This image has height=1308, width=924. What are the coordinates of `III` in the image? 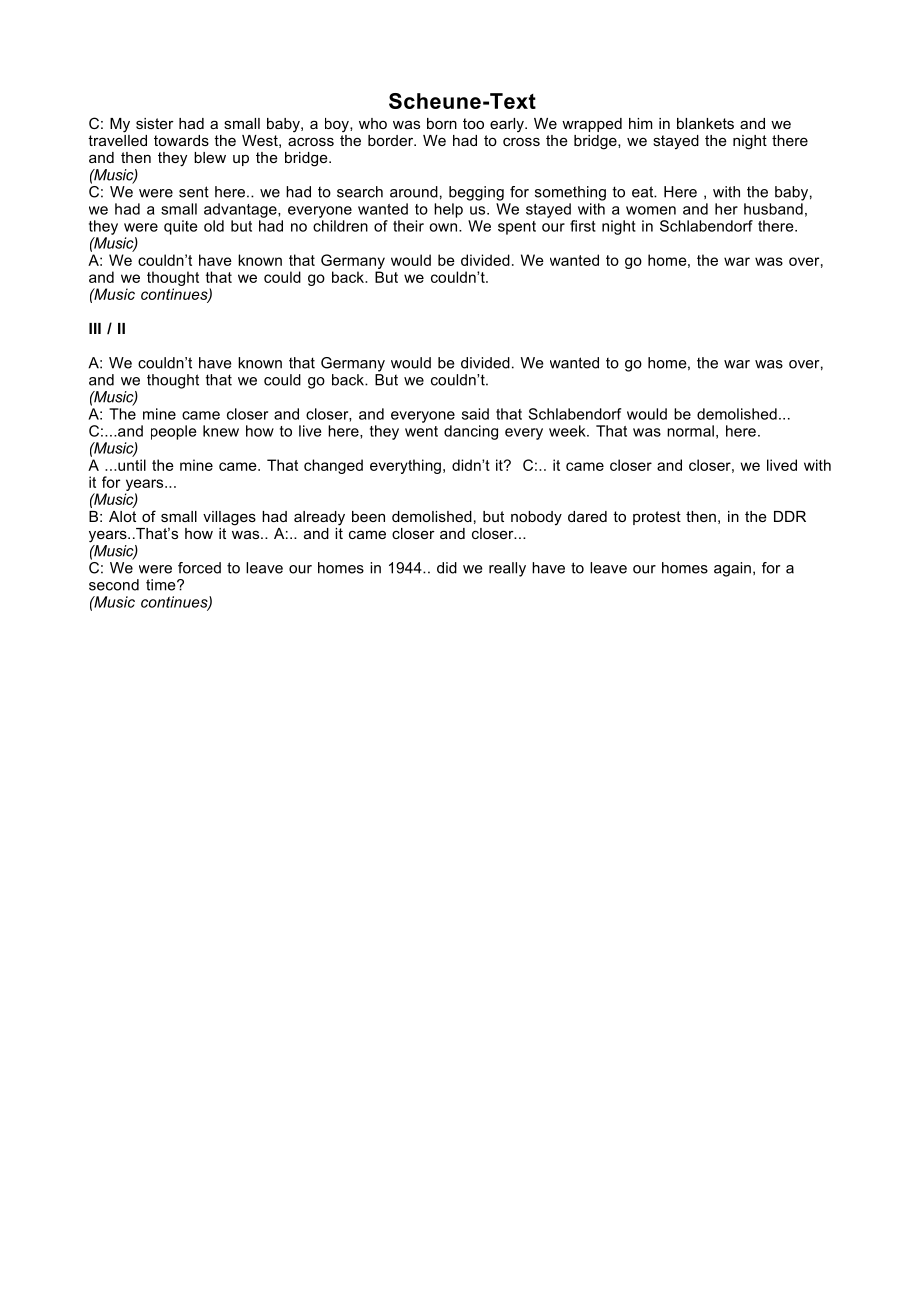 It's located at (95, 328).
